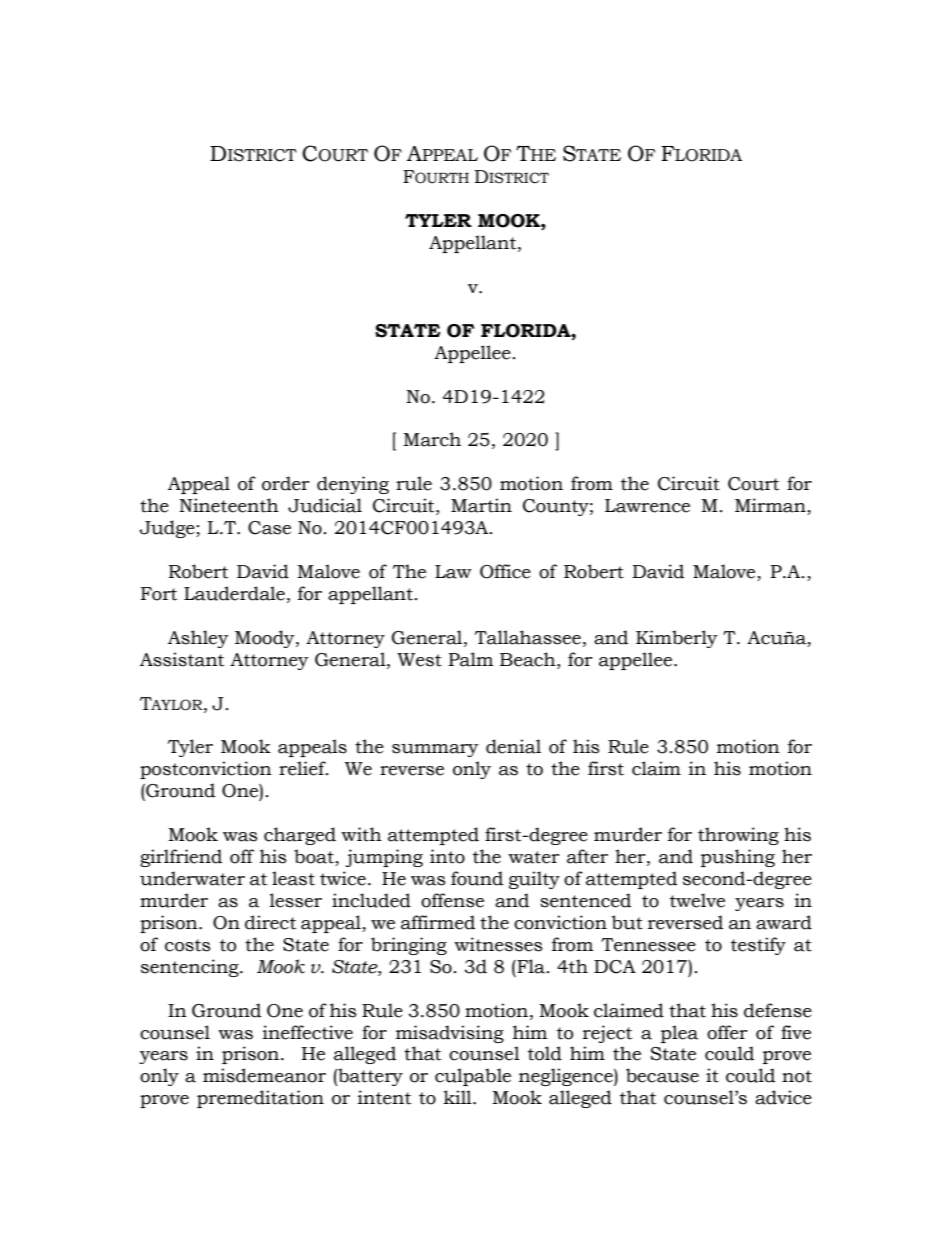  I want to click on March, so click(432, 439).
